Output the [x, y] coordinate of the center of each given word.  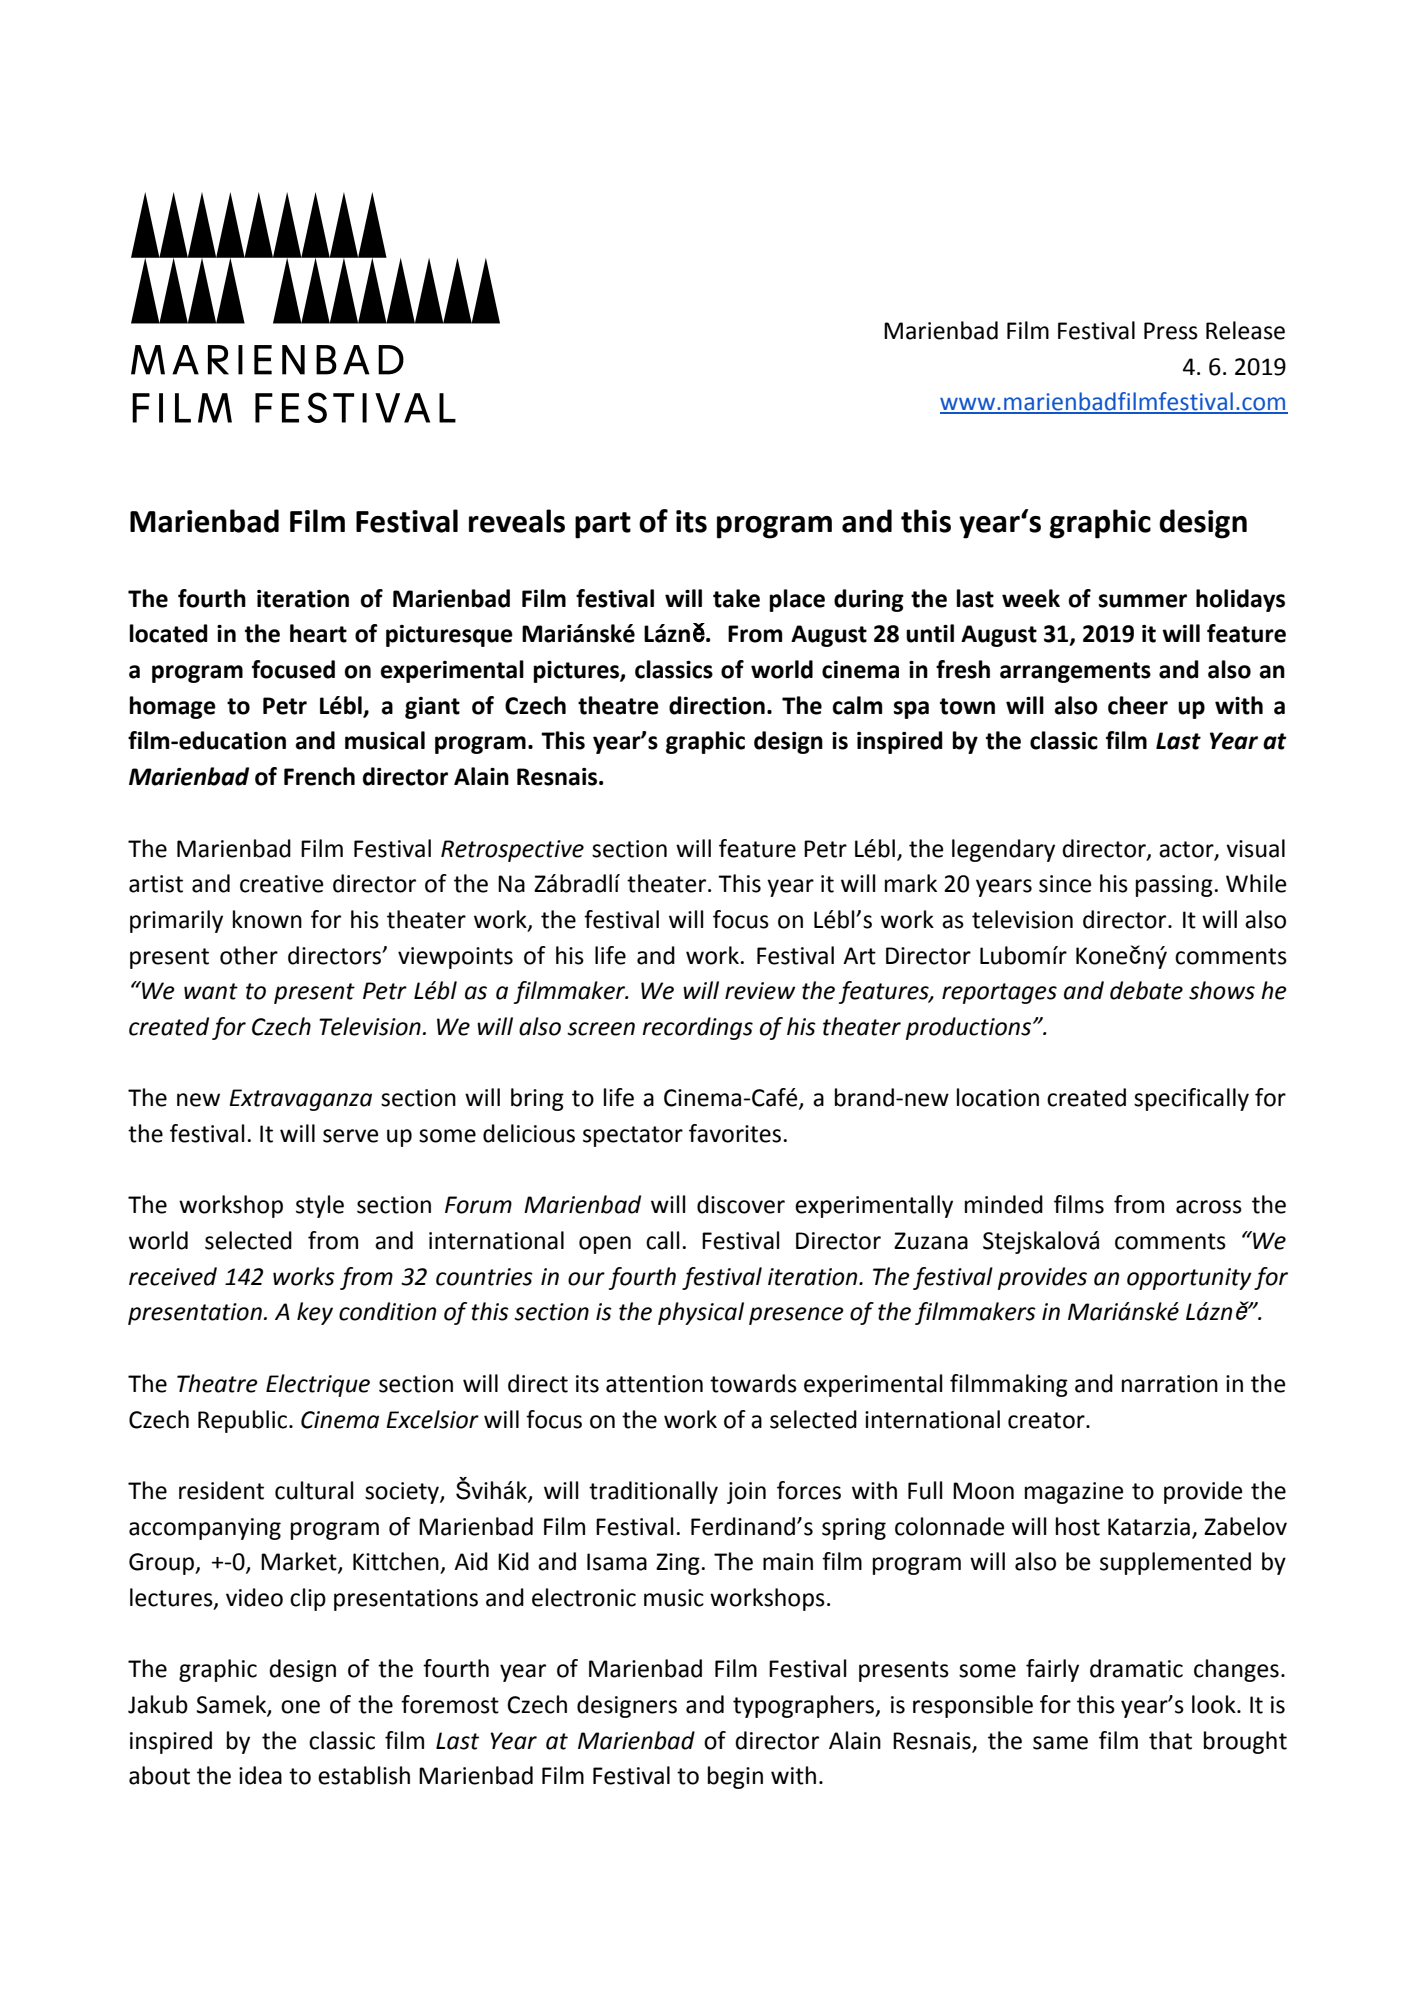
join [746, 1493]
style [320, 1206]
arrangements [1075, 672]
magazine [1074, 1493]
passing [1174, 886]
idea [260, 1775]
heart [318, 633]
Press [1171, 331]
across [1209, 1207]
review [760, 991]
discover [741, 1204]
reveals [517, 521]
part [603, 525]
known [267, 919]
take [736, 598]
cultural [314, 1490]
